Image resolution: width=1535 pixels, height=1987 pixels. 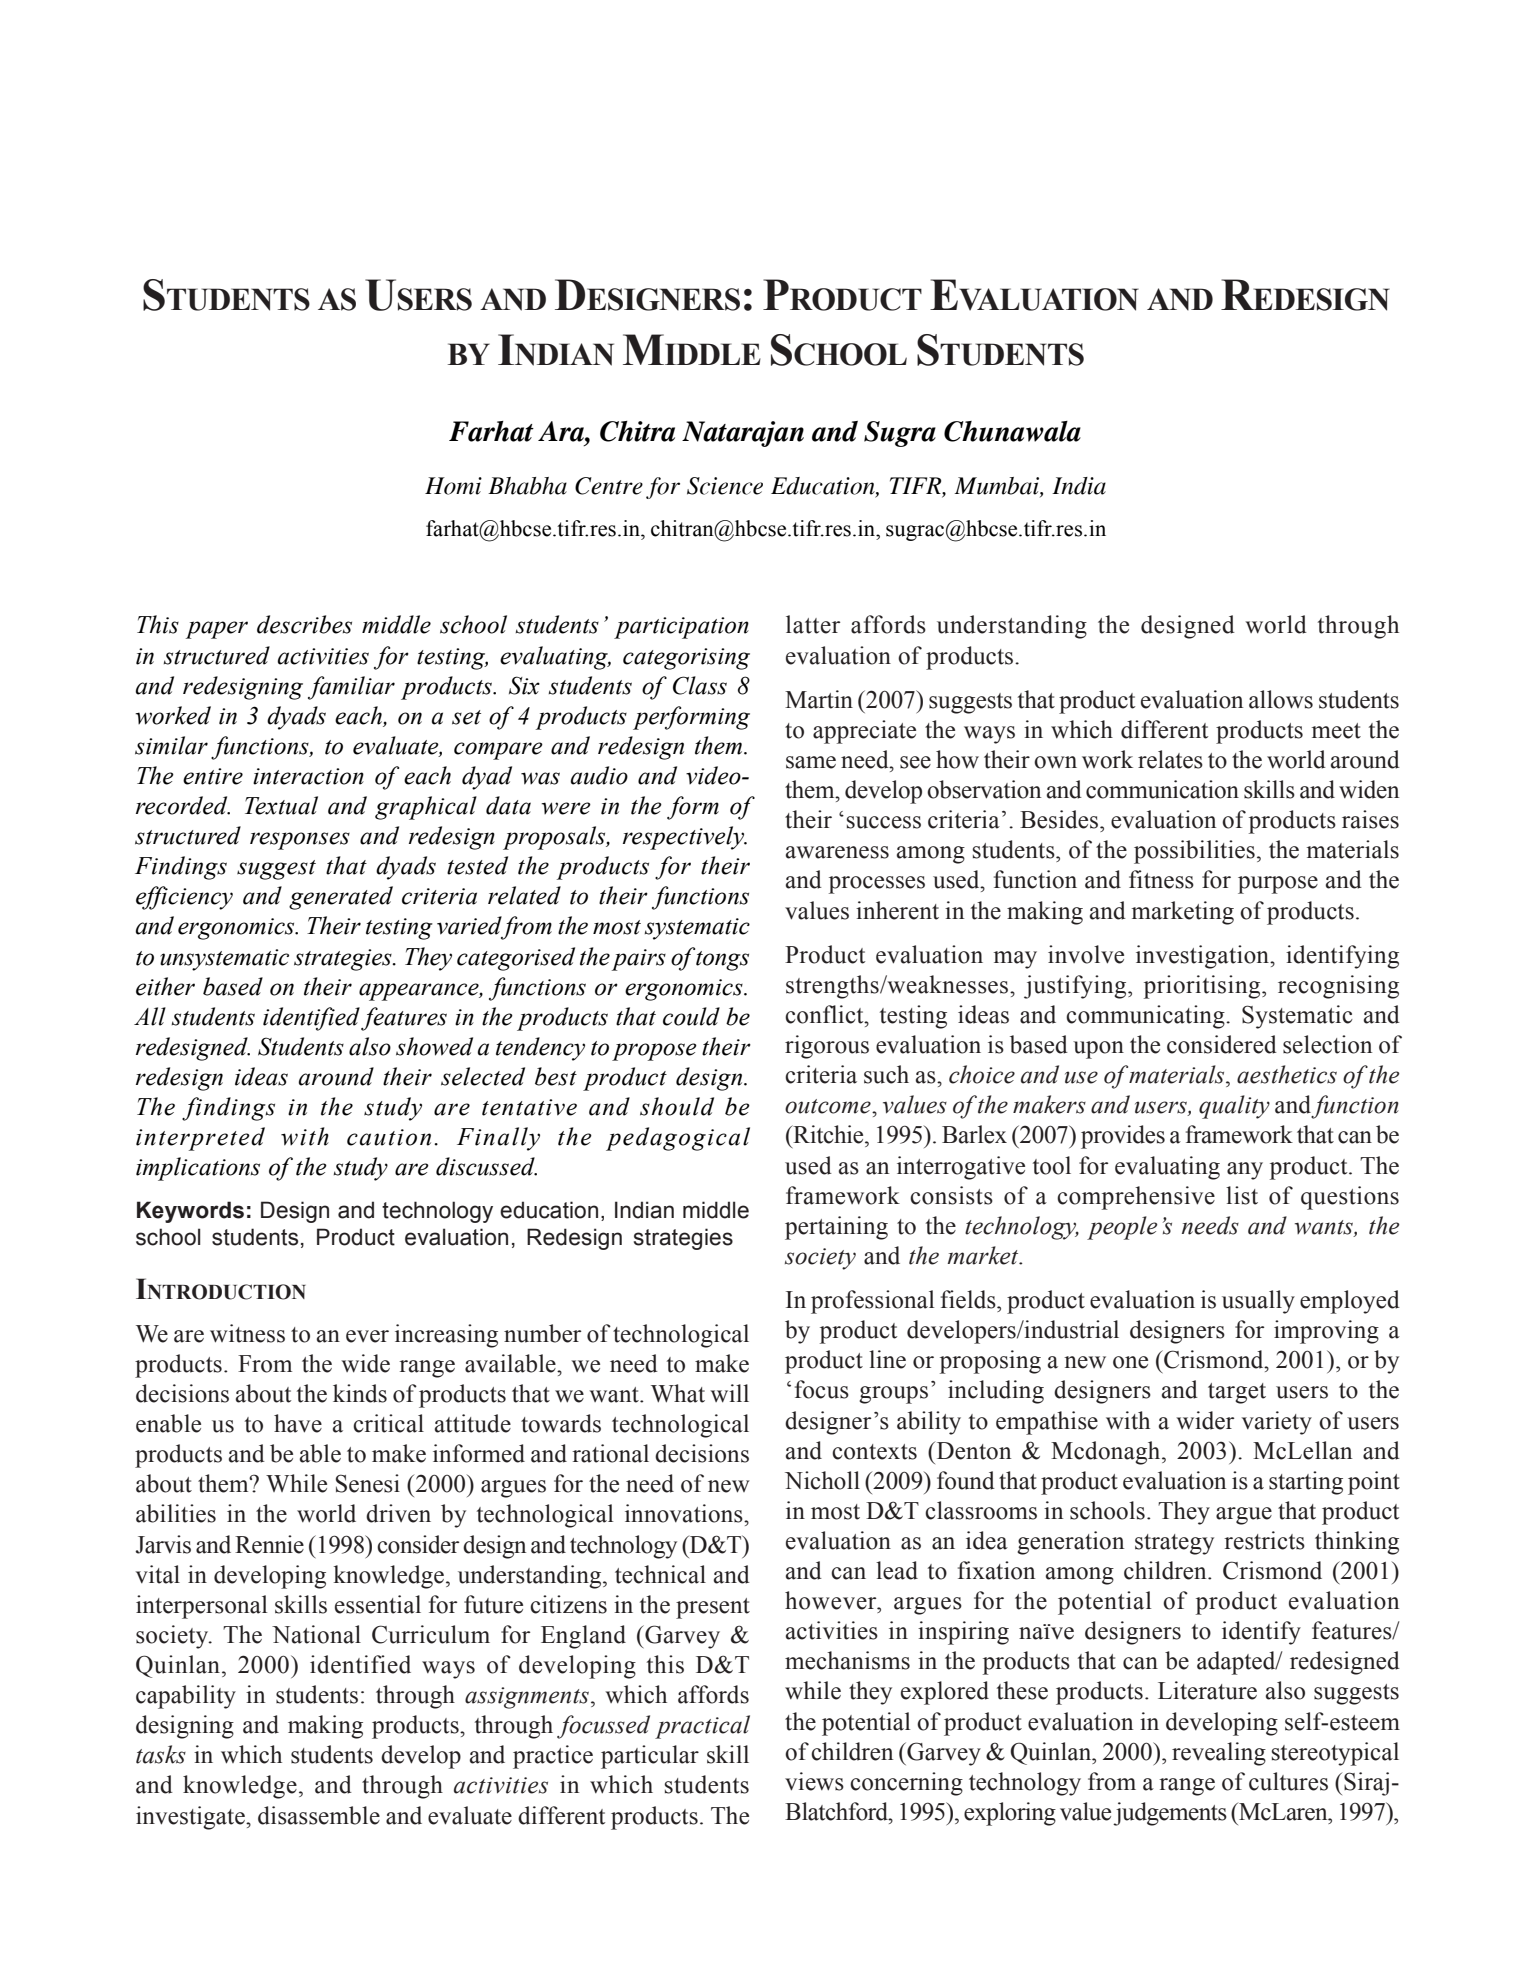 What do you see at coordinates (341, 898) in the page?
I see `generated` at bounding box center [341, 898].
